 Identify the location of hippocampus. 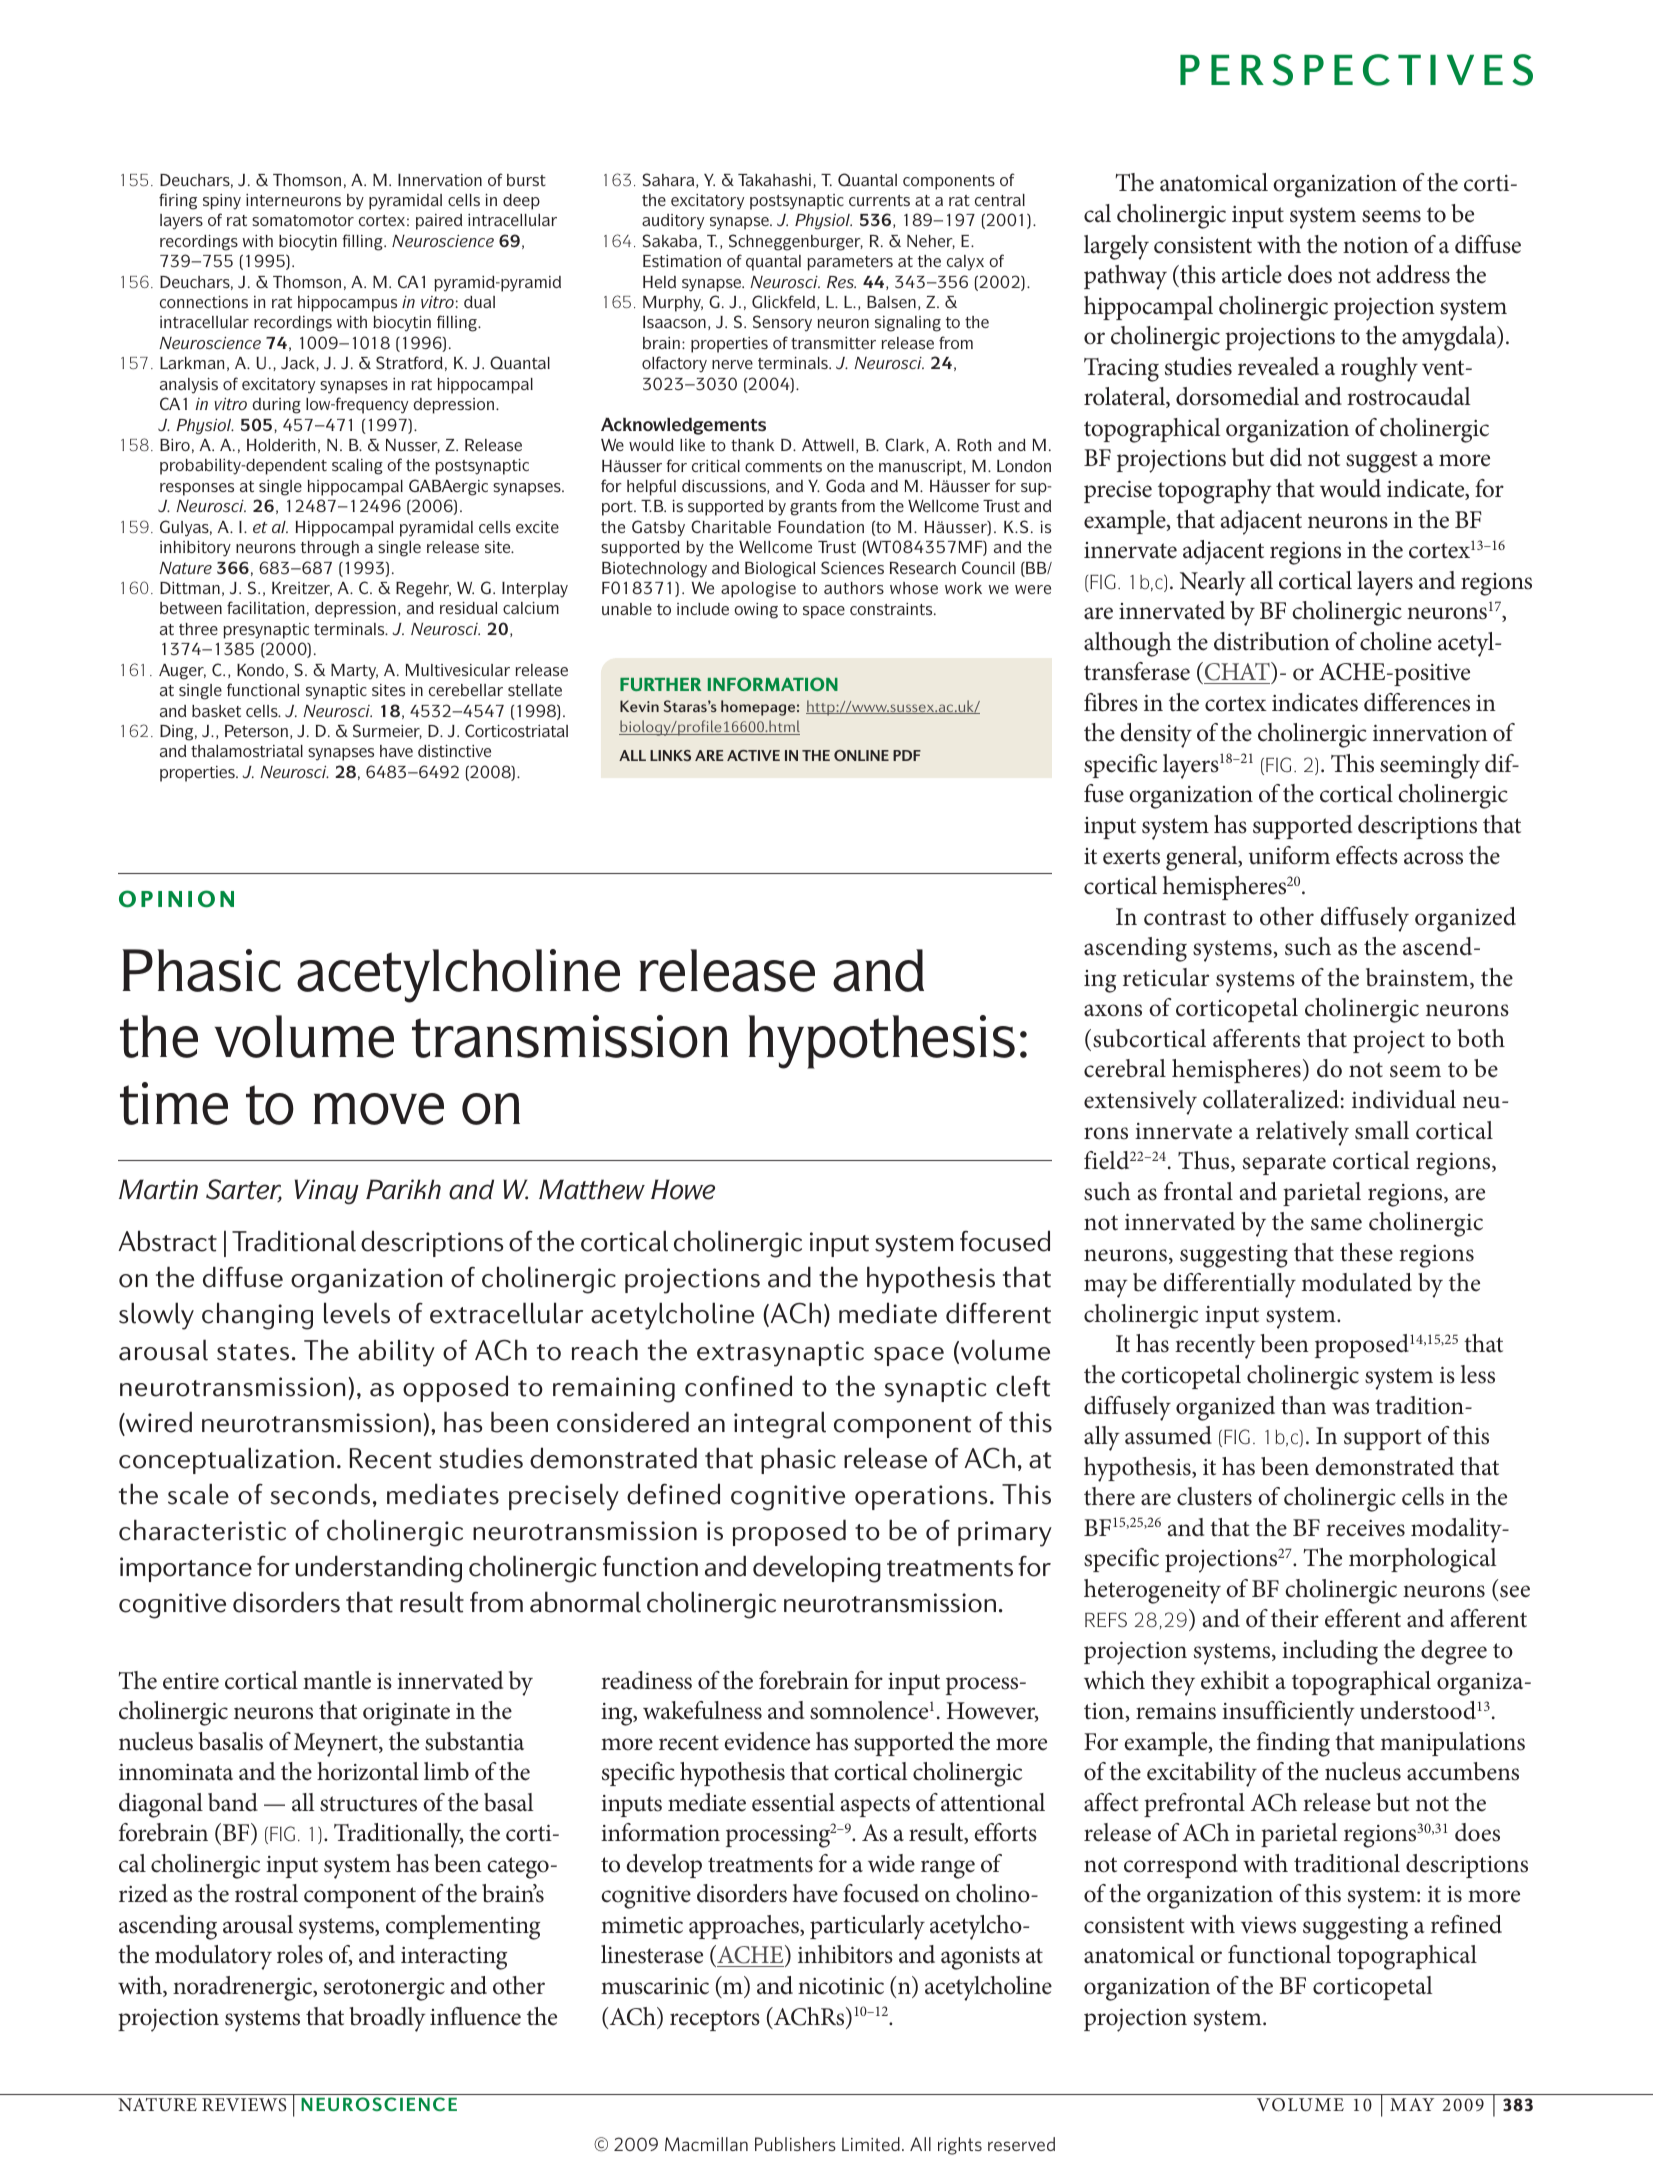
(347, 304).
